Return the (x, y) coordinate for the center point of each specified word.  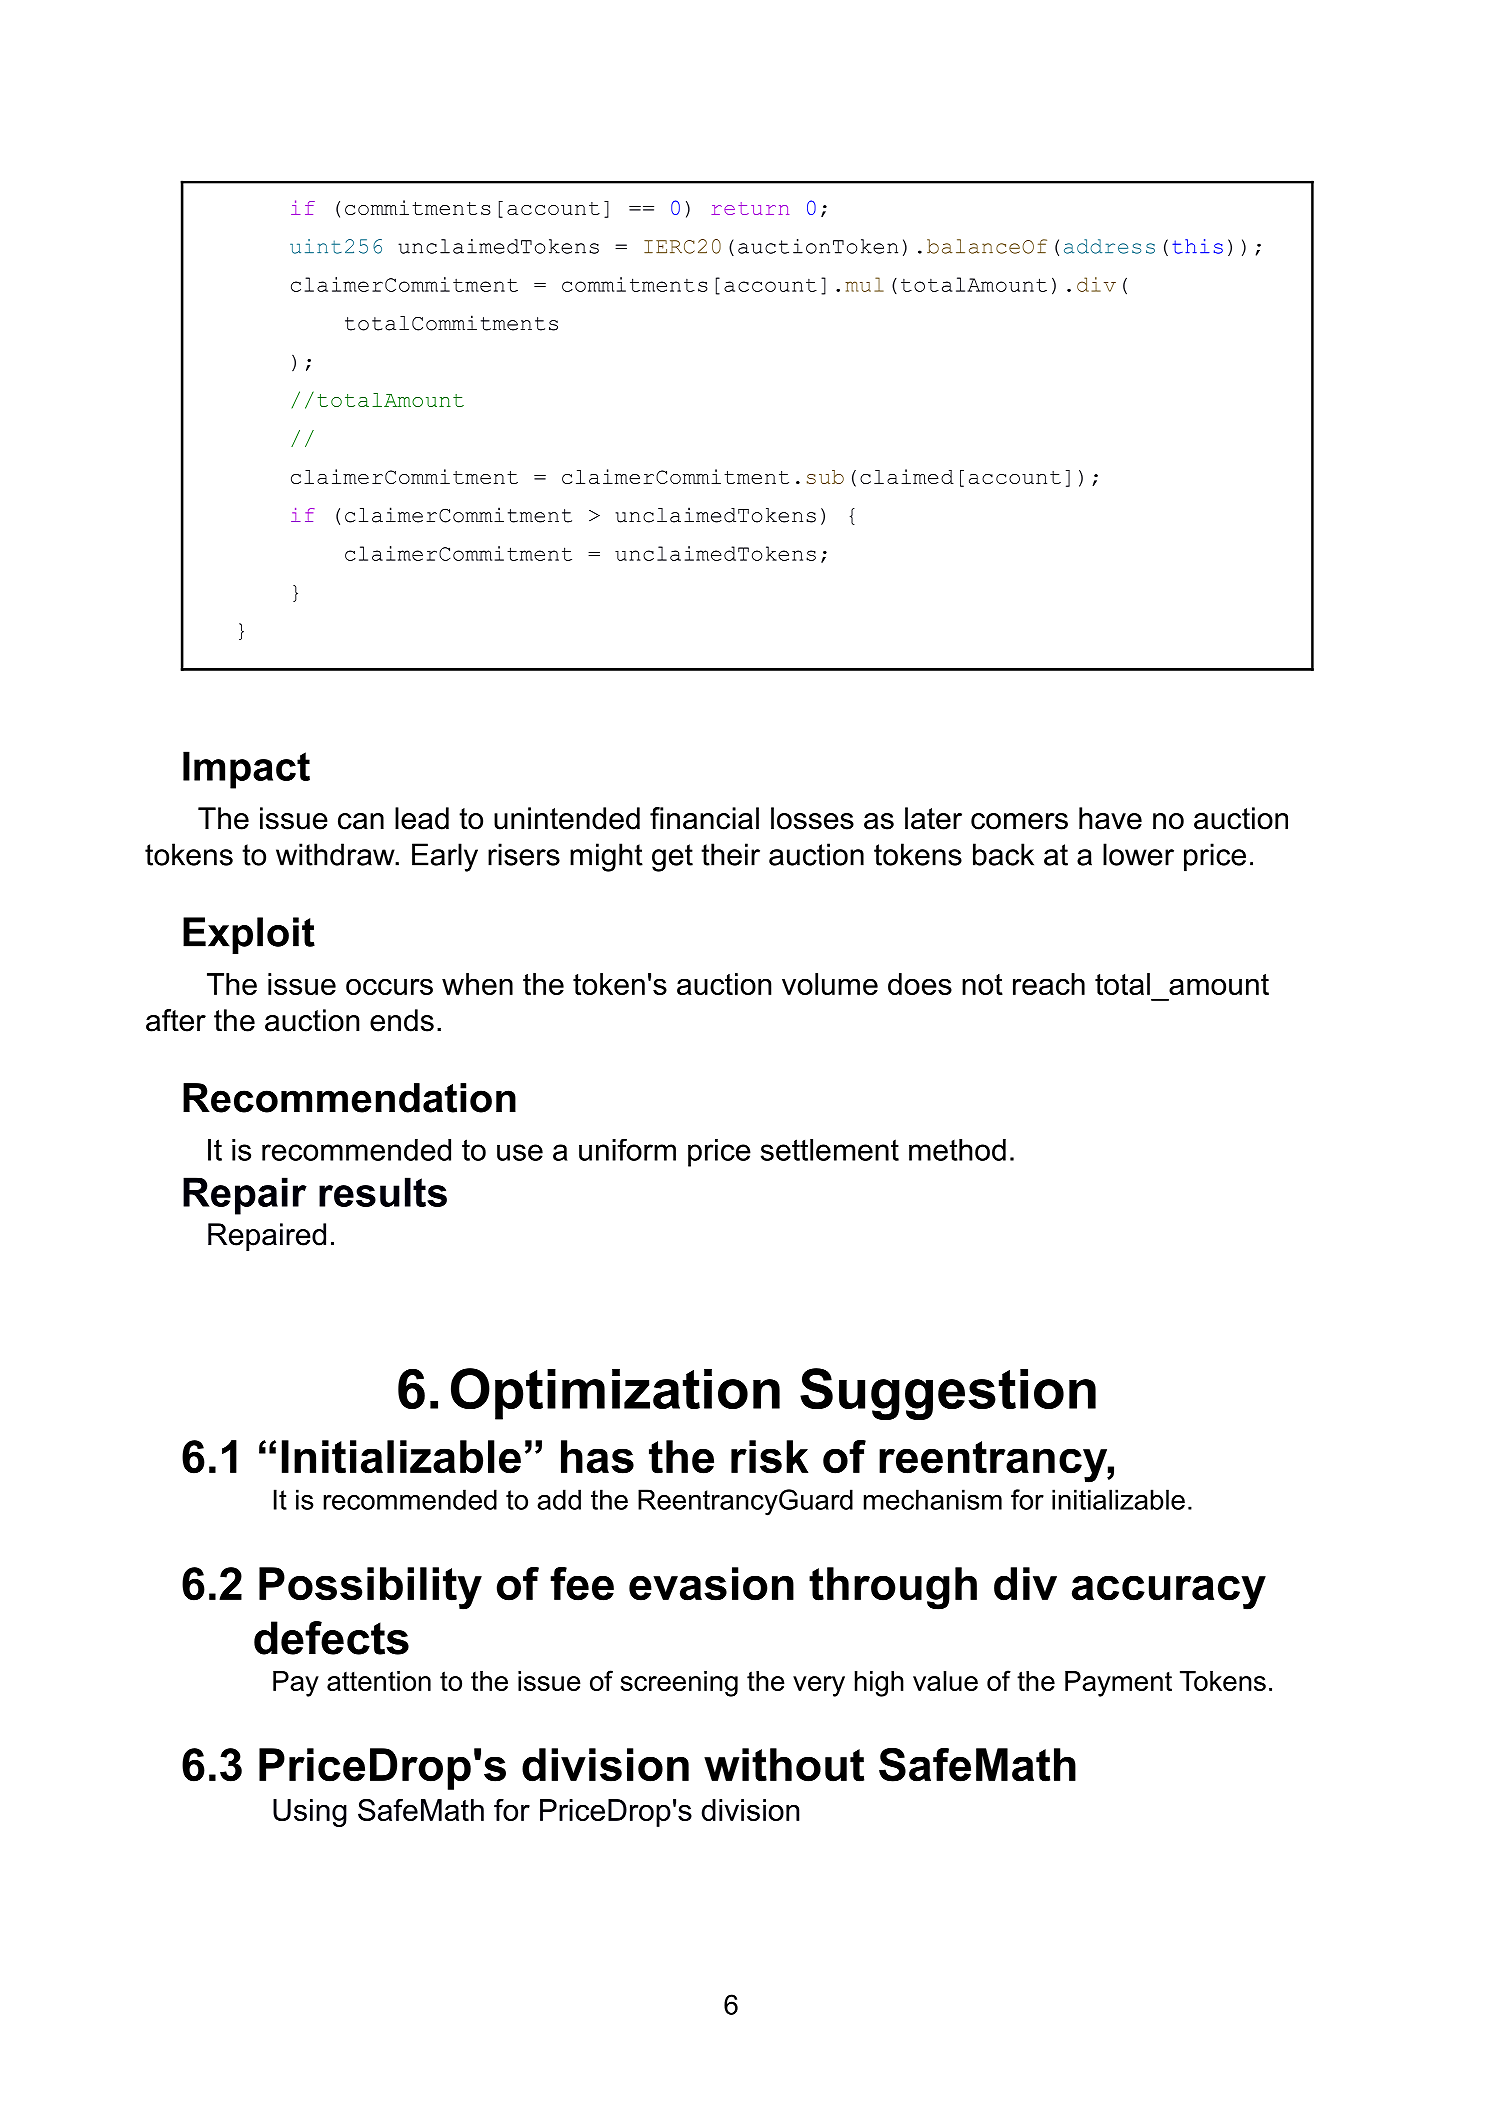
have (1110, 818)
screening (679, 1684)
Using (310, 1813)
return (750, 208)
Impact (246, 770)
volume (830, 984)
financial (704, 818)
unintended (567, 818)
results (383, 1192)
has (597, 1457)
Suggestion (948, 1394)
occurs (389, 986)
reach (1049, 984)
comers (1019, 821)
